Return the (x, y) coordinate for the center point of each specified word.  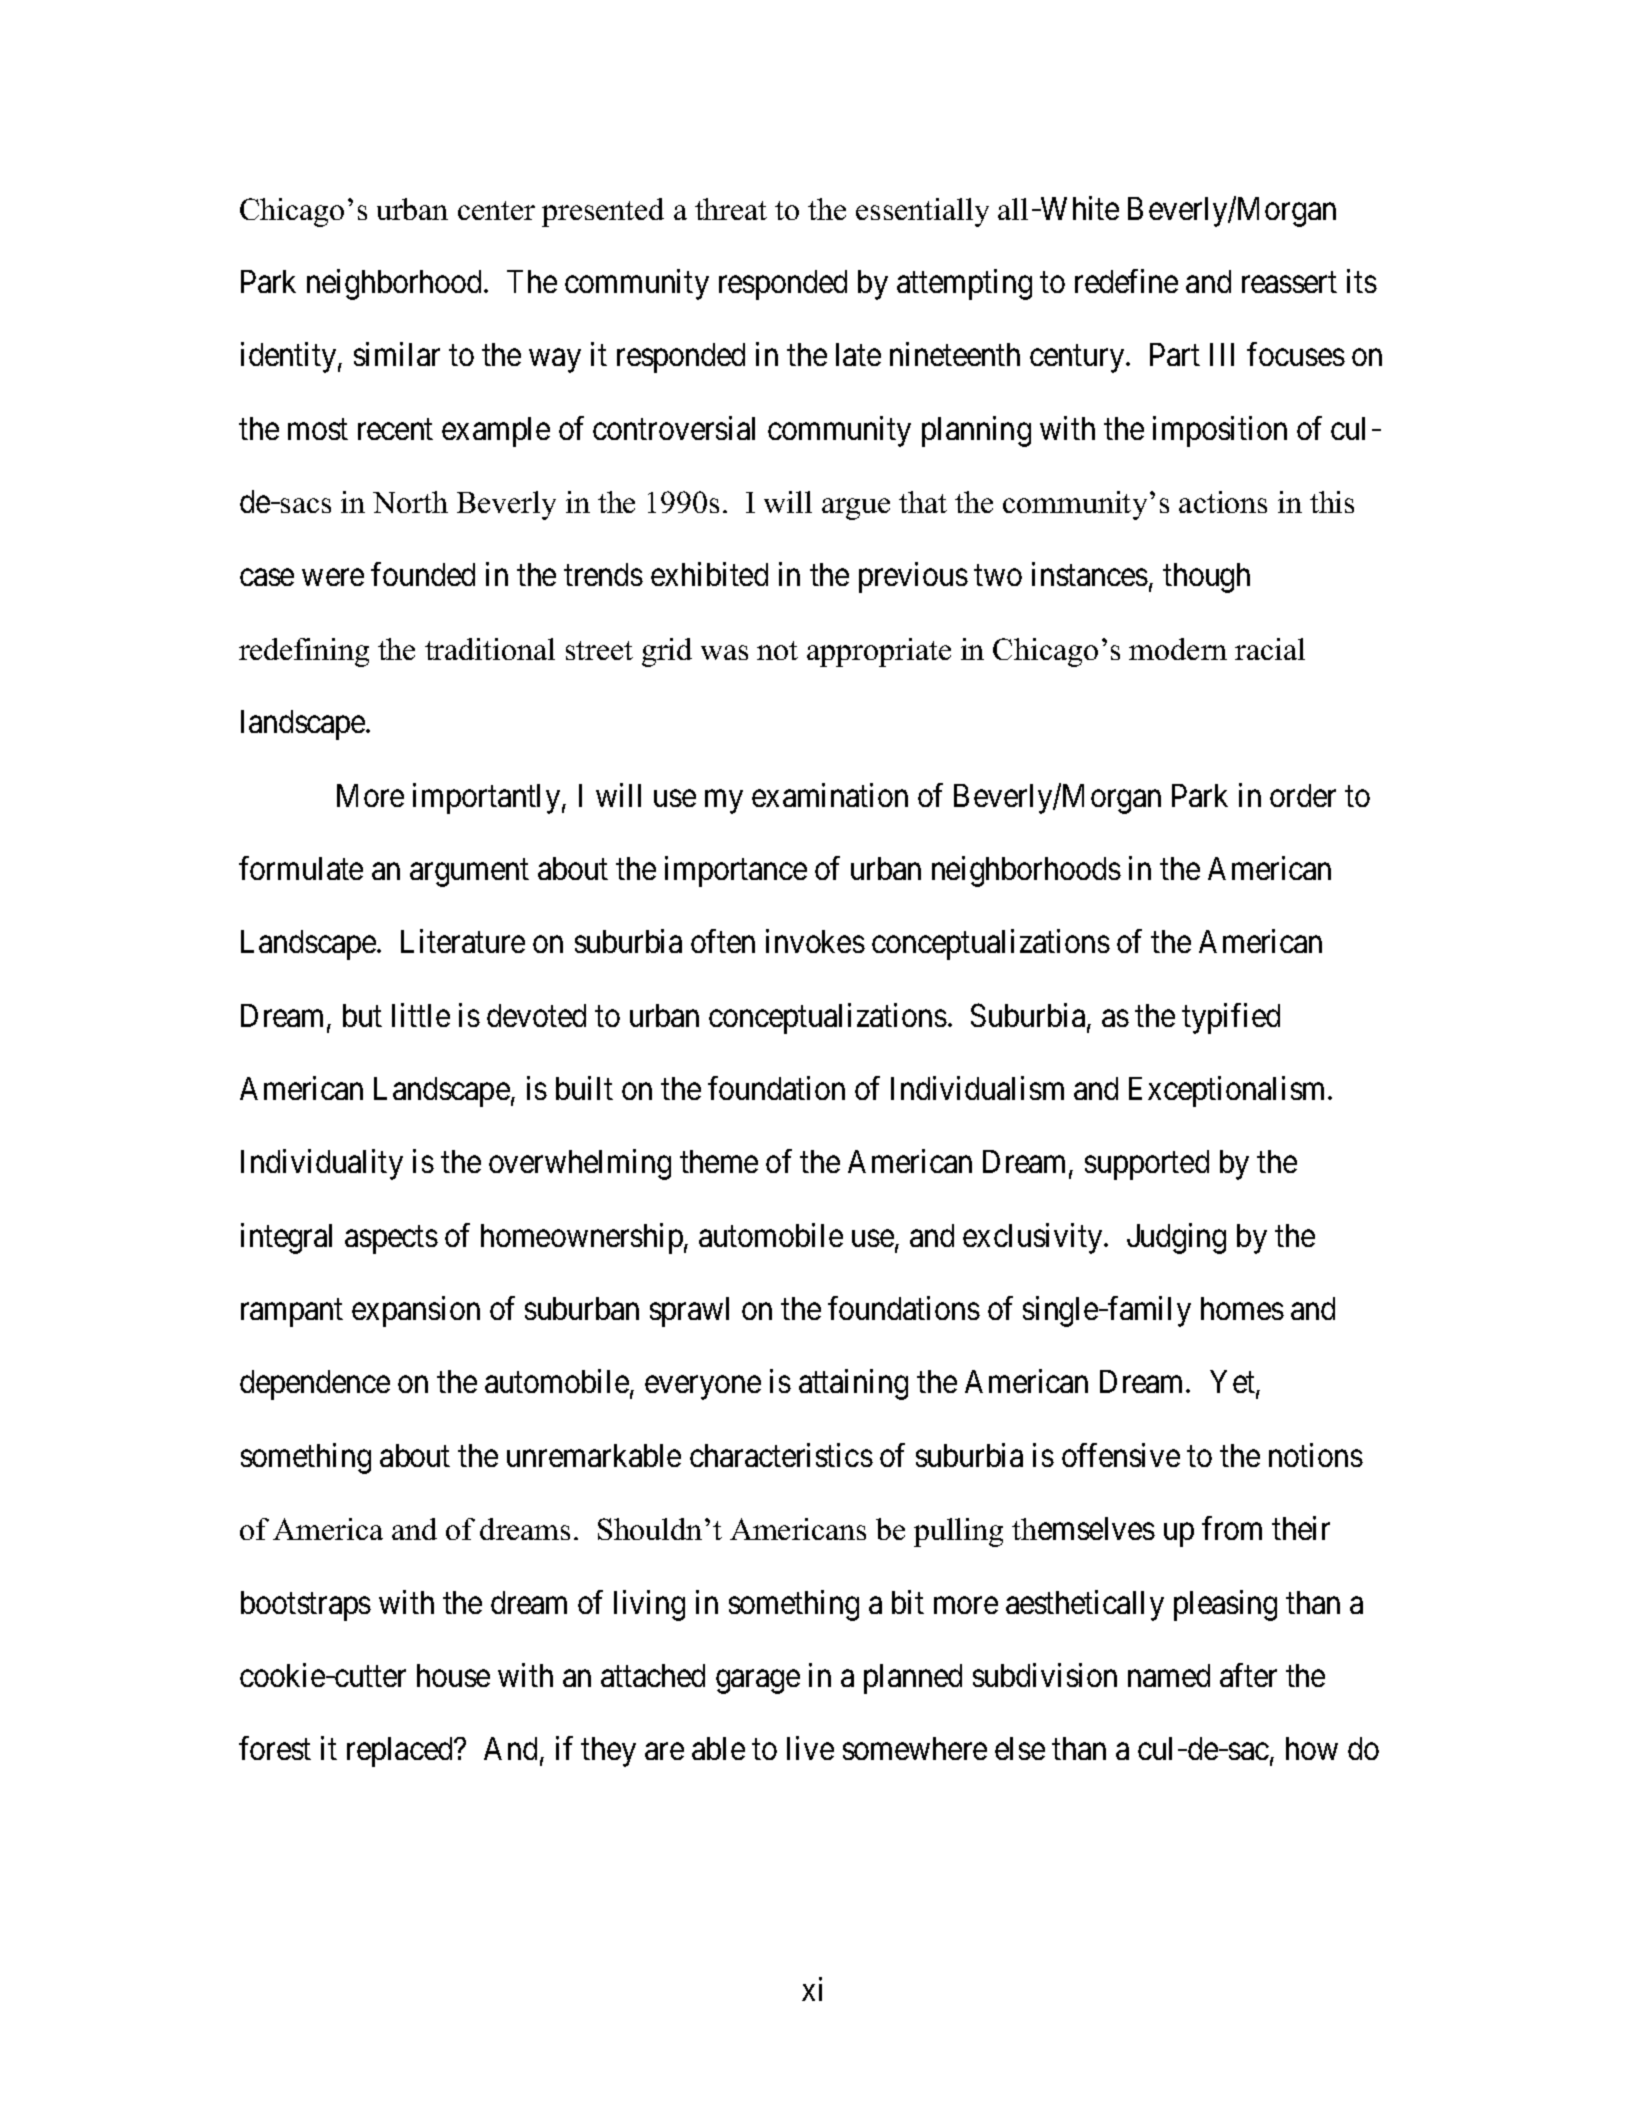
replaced (401, 1752)
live (810, 1748)
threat (731, 209)
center (496, 210)
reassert (1289, 283)
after (1248, 1675)
